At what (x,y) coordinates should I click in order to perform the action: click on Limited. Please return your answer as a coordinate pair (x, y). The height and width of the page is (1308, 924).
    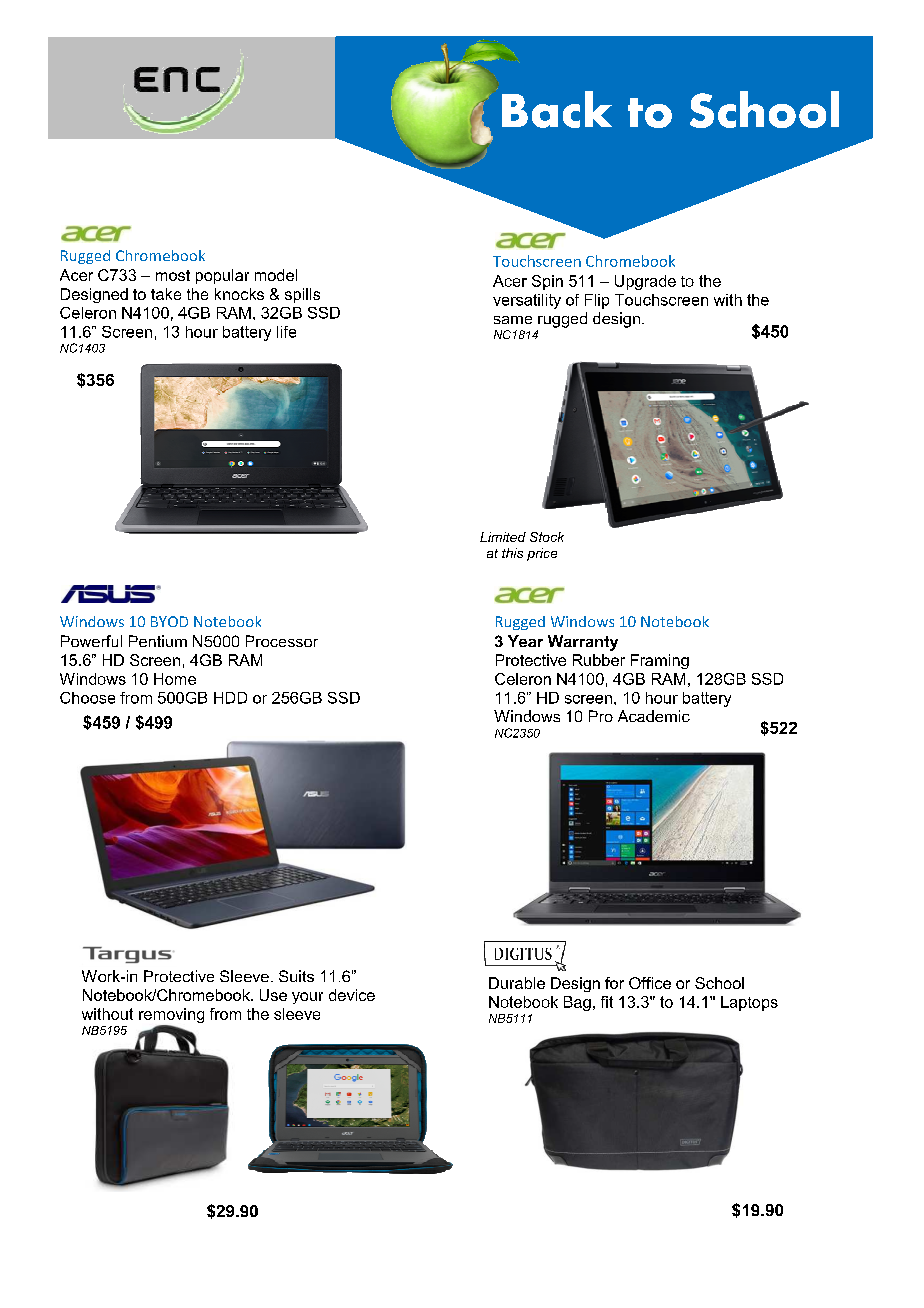
    Looking at the image, I should click on (503, 537).
